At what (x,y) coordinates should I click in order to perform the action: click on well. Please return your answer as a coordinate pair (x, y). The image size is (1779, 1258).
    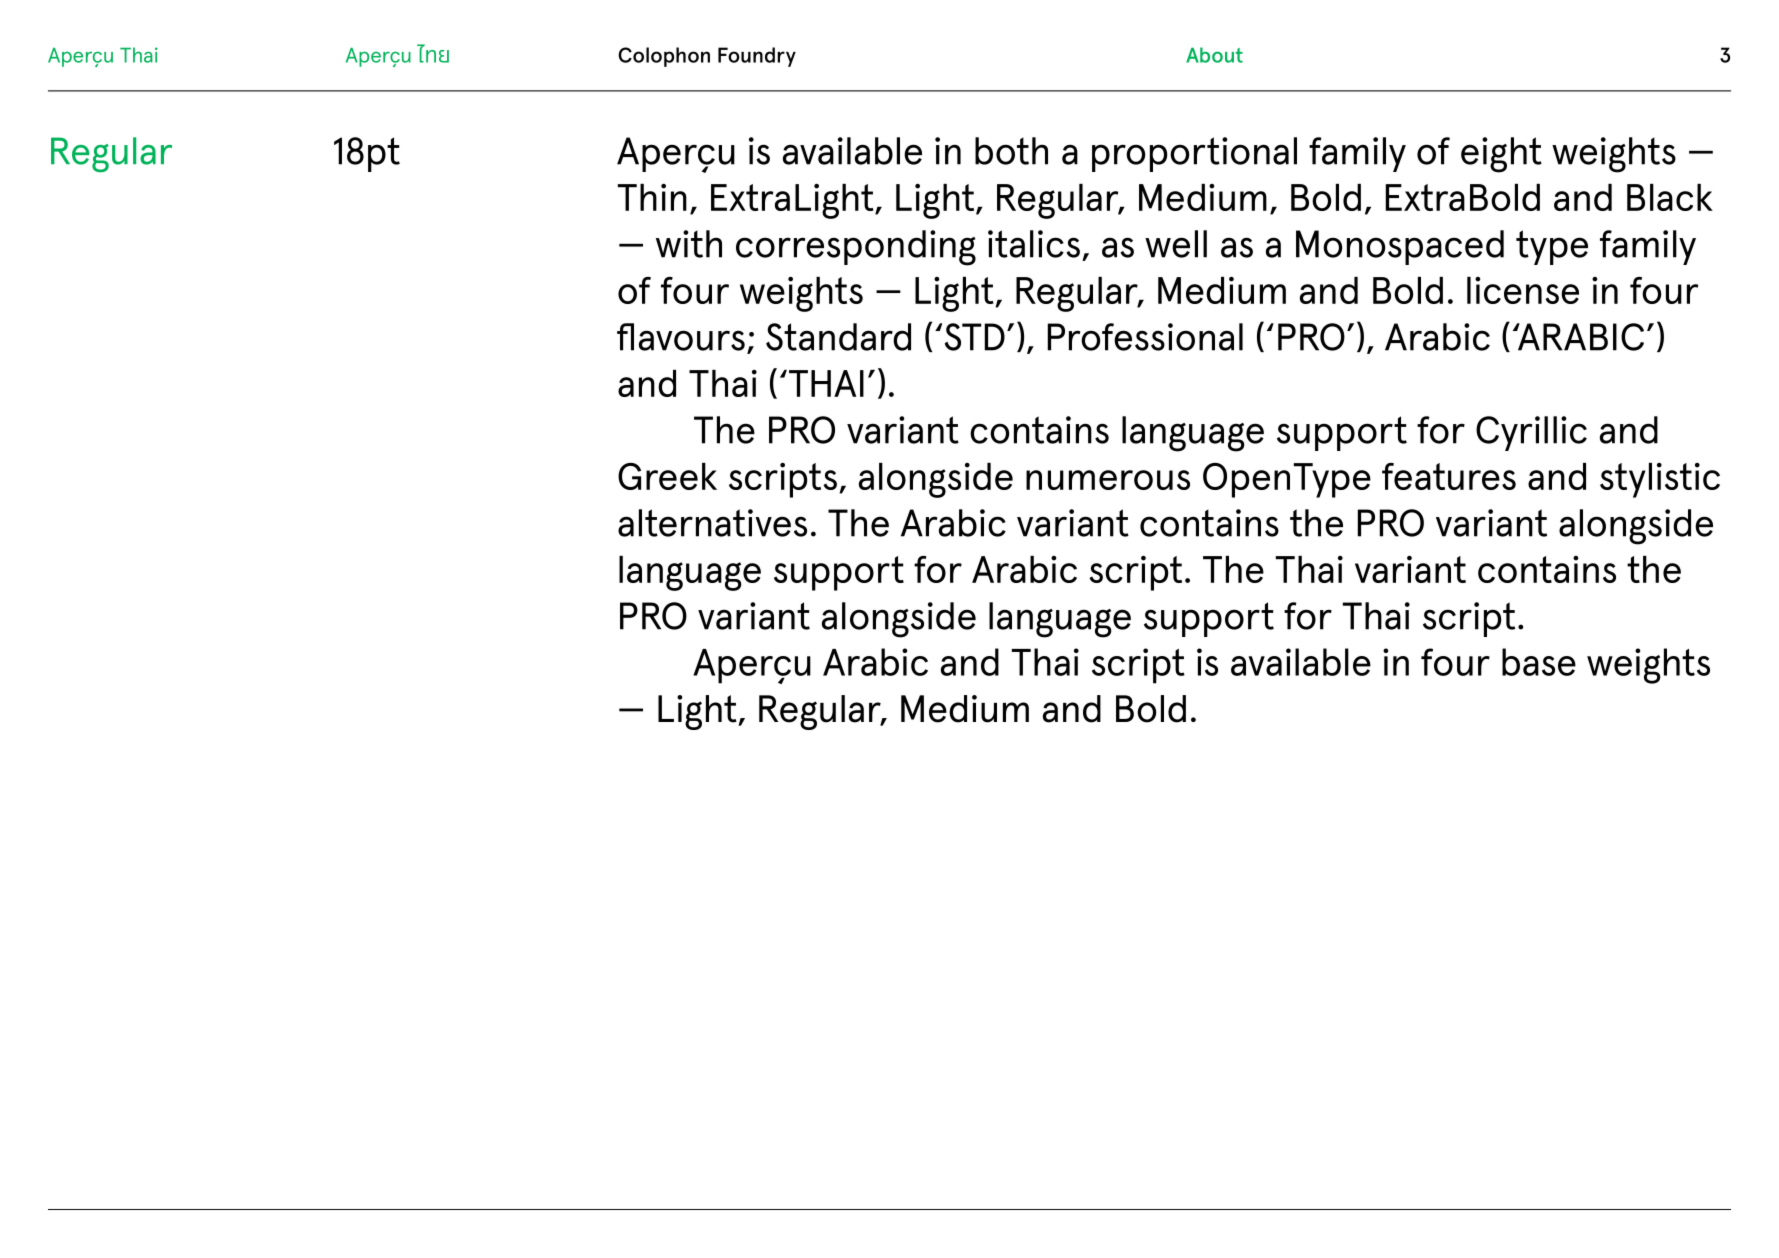
    Looking at the image, I should click on (1176, 244).
